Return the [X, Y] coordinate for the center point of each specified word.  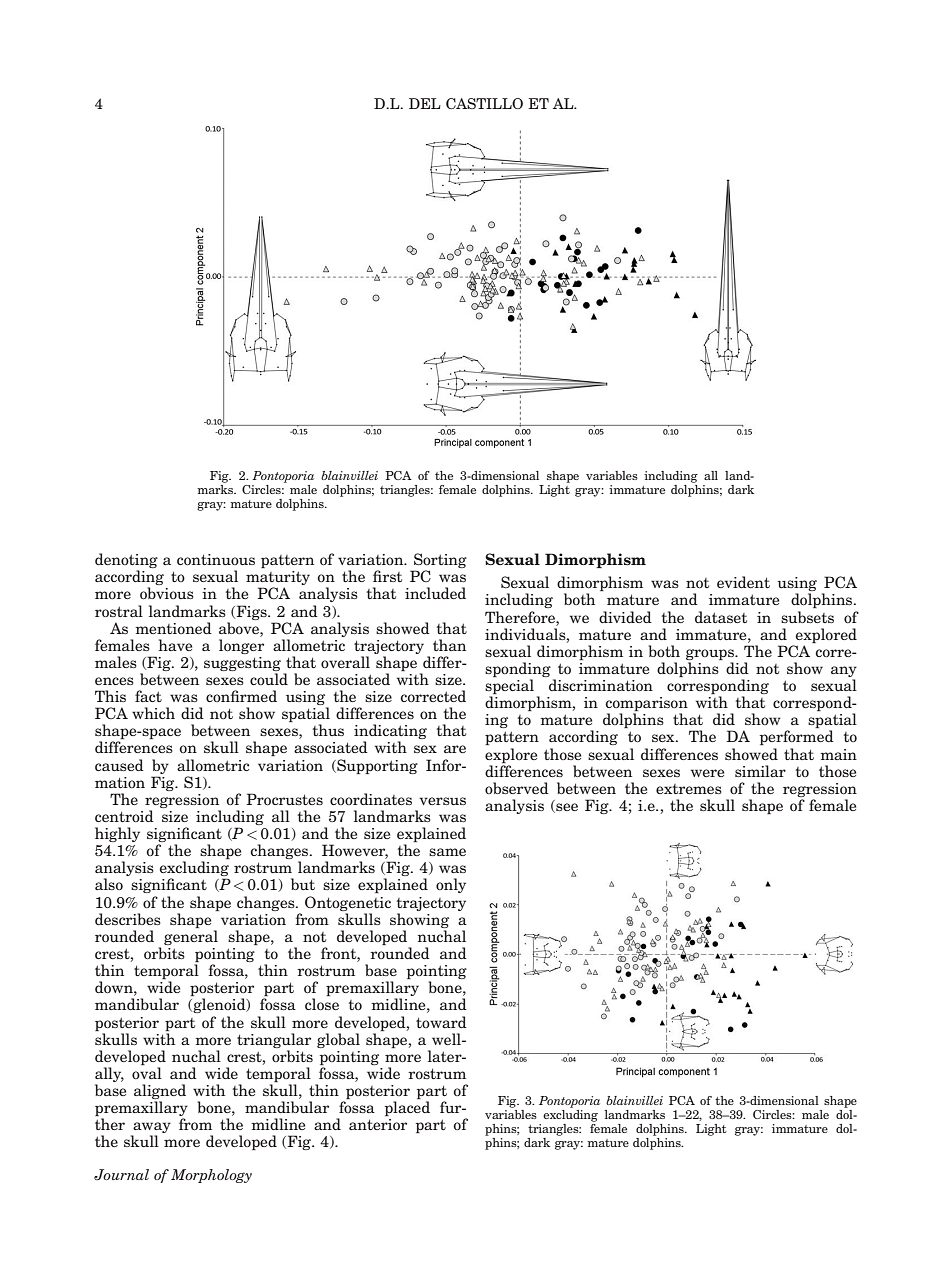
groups [711, 654]
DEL [425, 103]
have [175, 645]
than [449, 645]
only [451, 885]
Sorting [439, 562]
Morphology [211, 1176]
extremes [689, 789]
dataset [721, 617]
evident [743, 582]
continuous [216, 559]
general [191, 937]
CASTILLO [484, 103]
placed [407, 1108]
